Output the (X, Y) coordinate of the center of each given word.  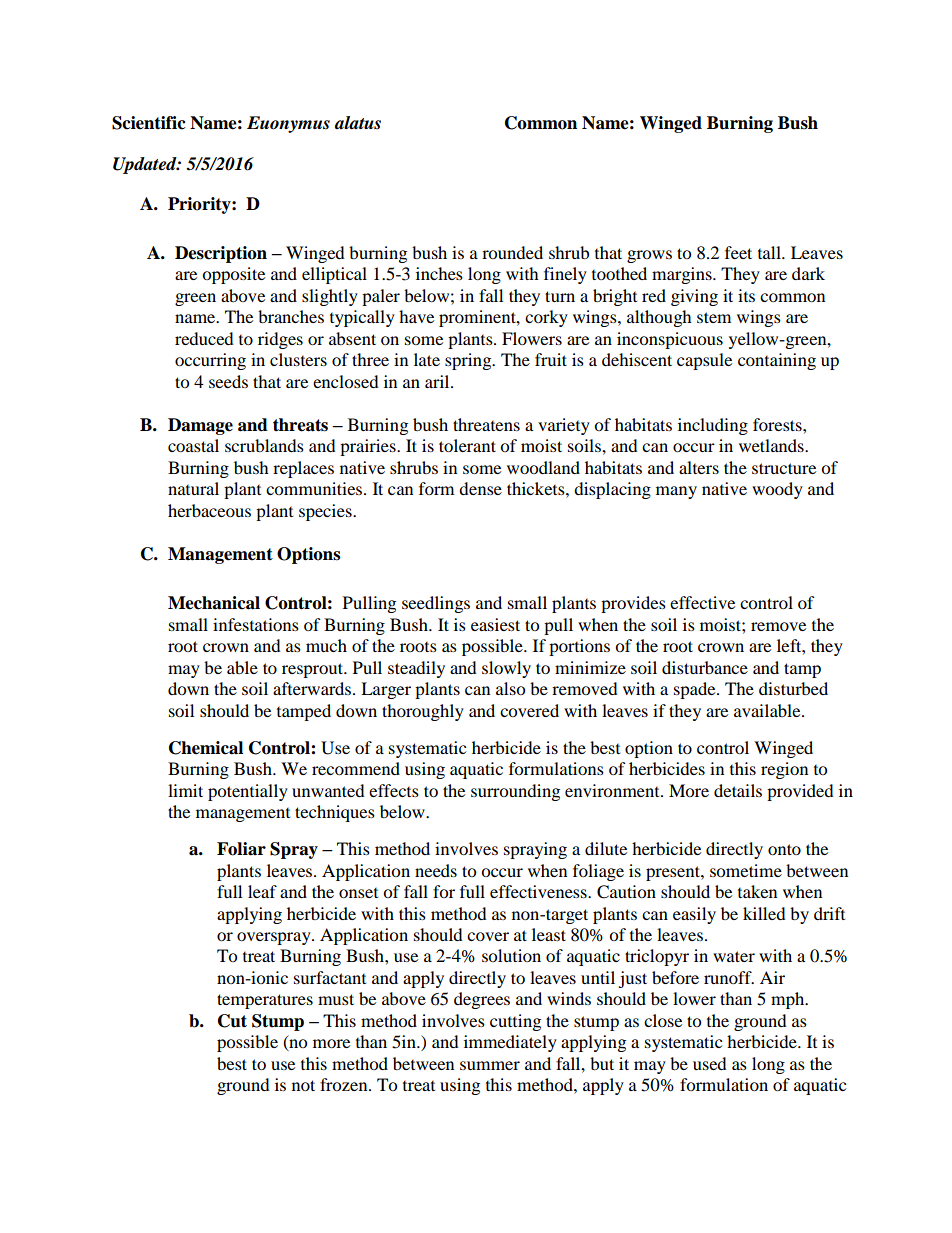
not (303, 1085)
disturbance (705, 667)
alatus (358, 123)
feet (738, 252)
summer (490, 1065)
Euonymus (288, 124)
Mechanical (214, 603)
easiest (495, 624)
